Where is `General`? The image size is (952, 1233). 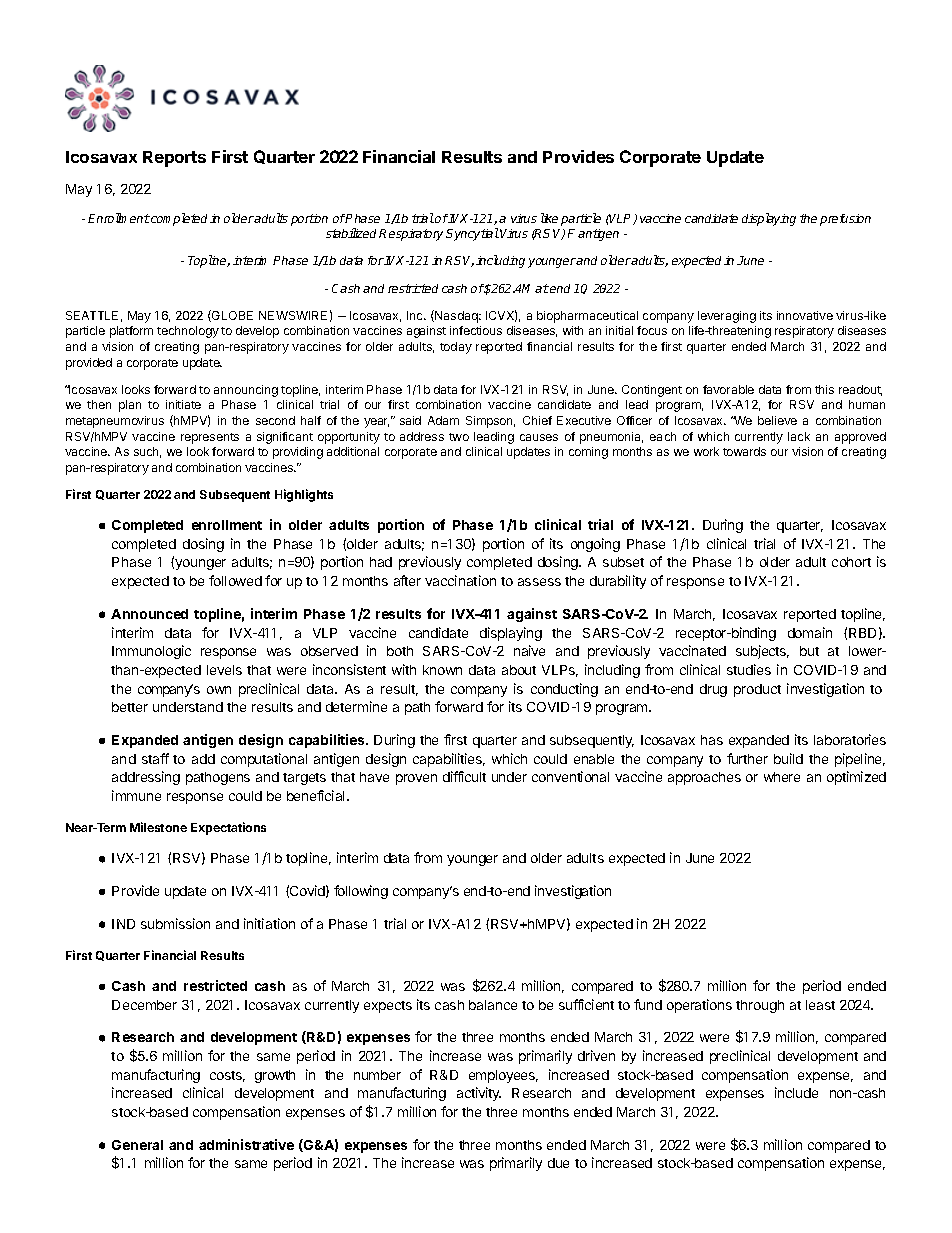
General is located at coordinates (137, 1145).
